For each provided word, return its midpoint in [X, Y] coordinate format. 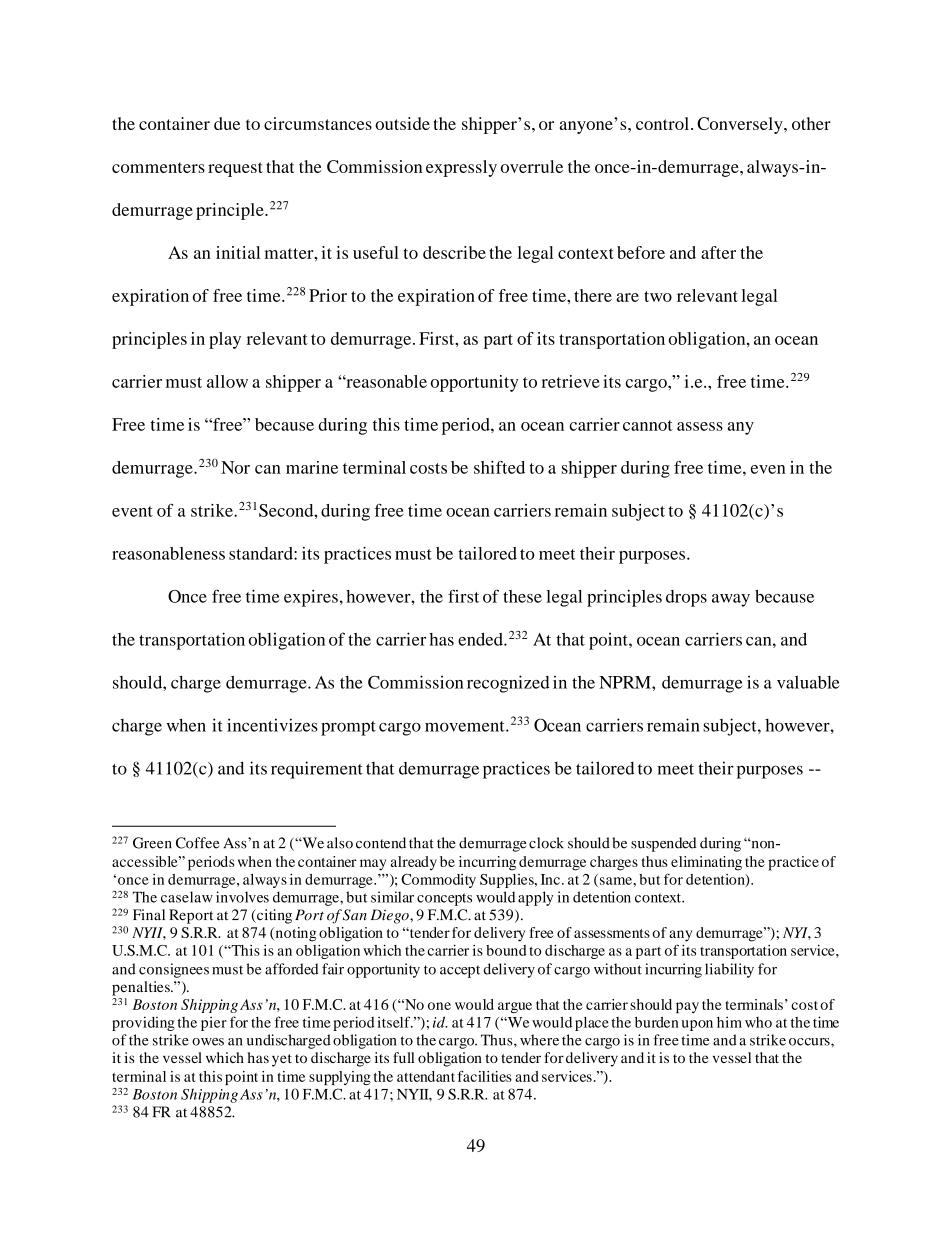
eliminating [706, 863]
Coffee [197, 843]
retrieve [570, 381]
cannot [648, 425]
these [522, 596]
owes [208, 1042]
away [731, 600]
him [729, 1022]
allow [227, 381]
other [811, 123]
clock [546, 843]
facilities [484, 1076]
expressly [461, 168]
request [235, 169]
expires [311, 598]
